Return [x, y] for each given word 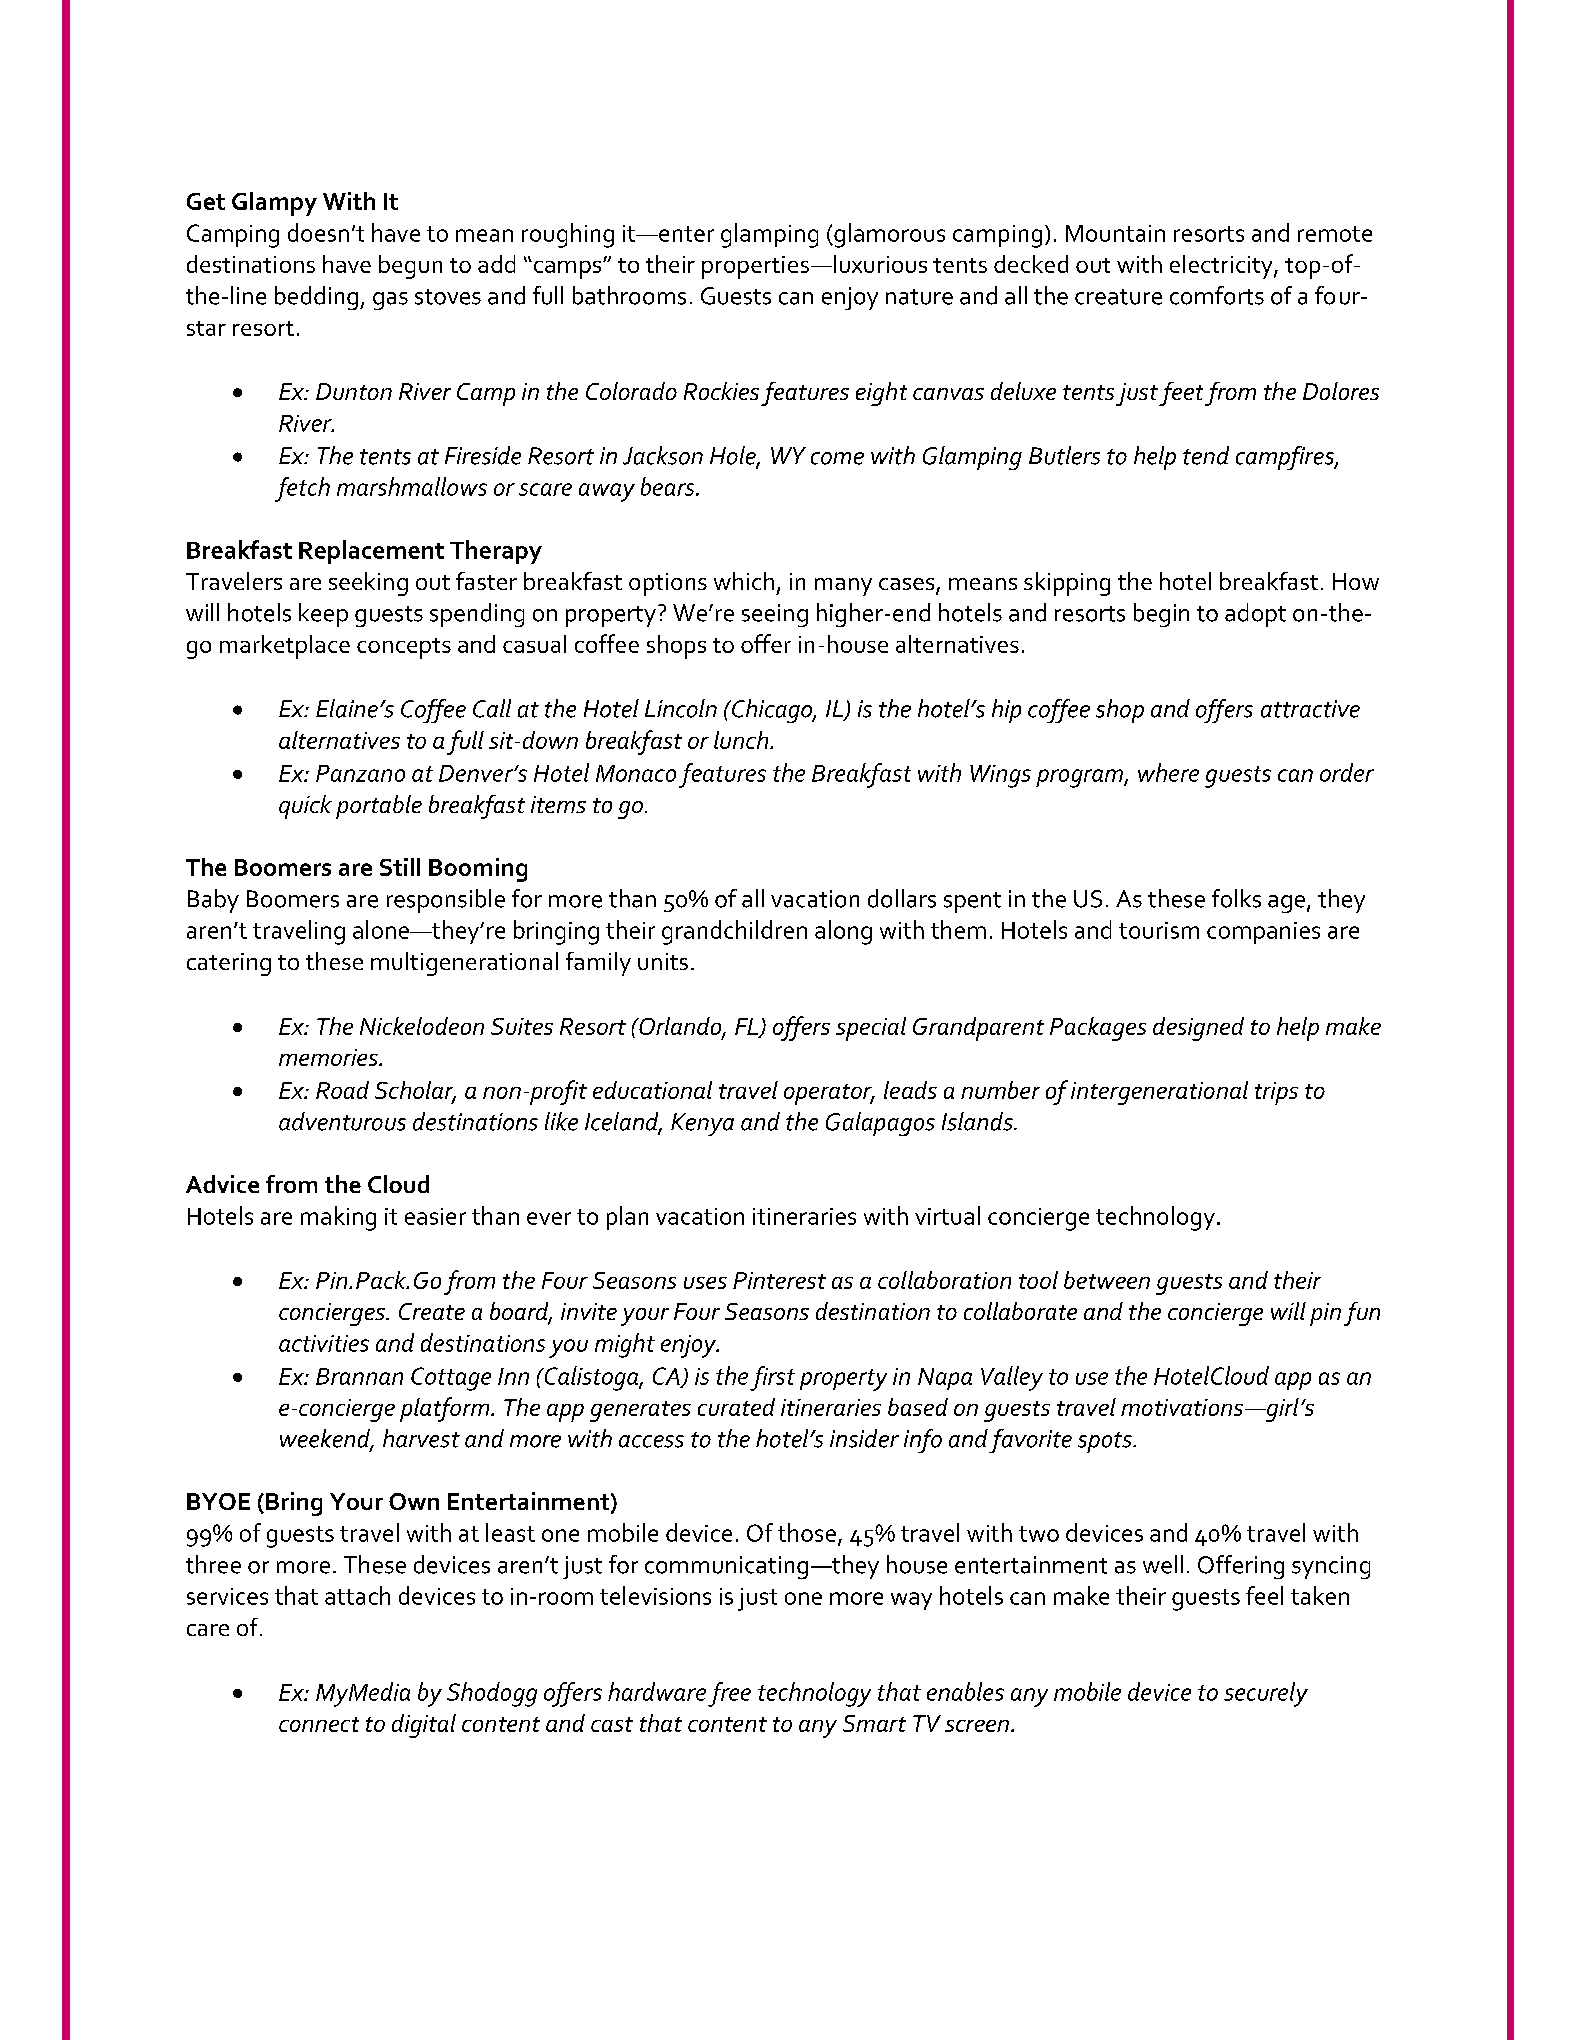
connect [319, 1724]
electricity [1222, 267]
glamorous [888, 235]
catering [229, 964]
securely [1266, 1694]
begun [410, 267]
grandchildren [734, 932]
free [729, 1694]
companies [1263, 933]
